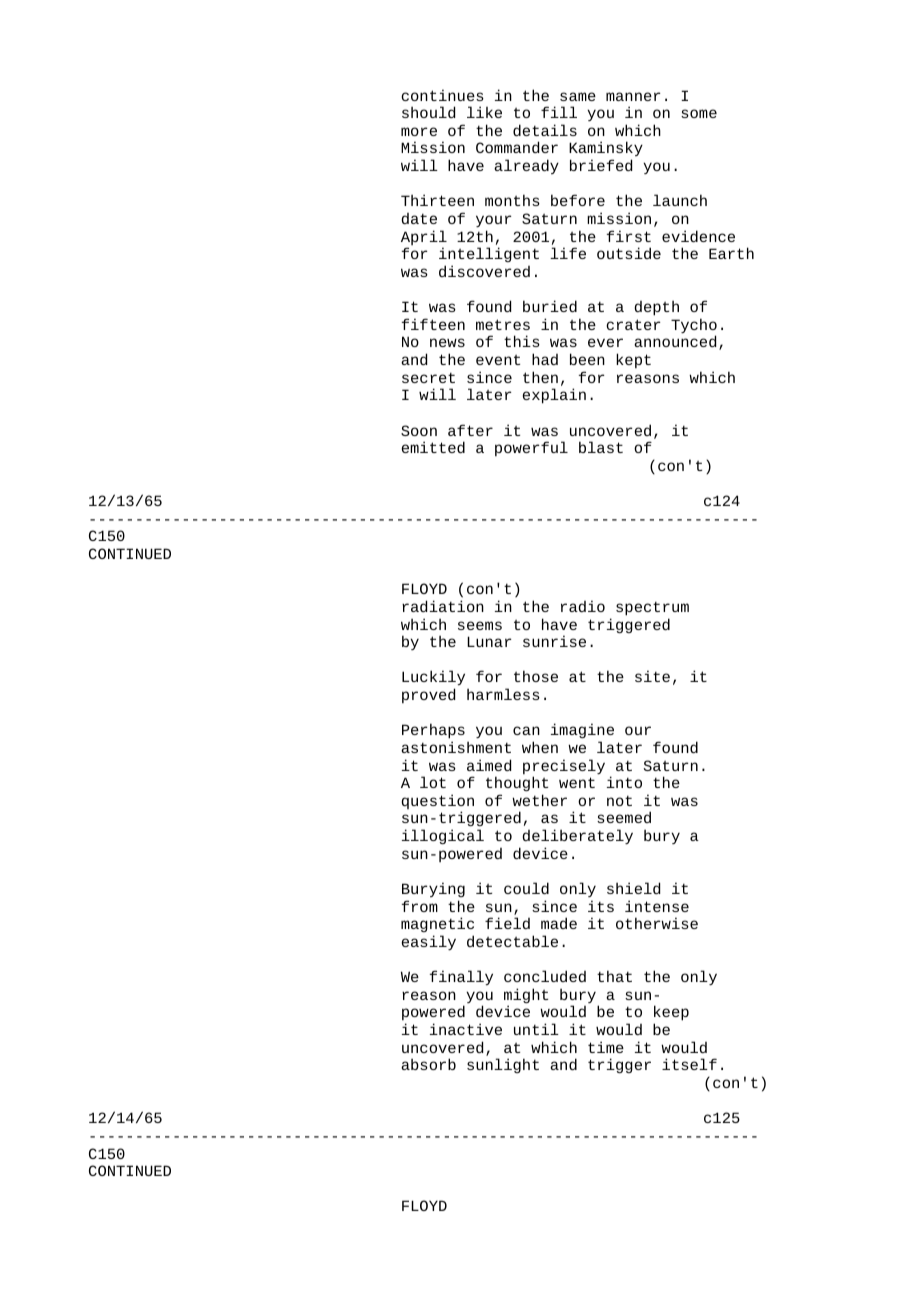 Image resolution: width=924 pixels, height=1308 pixels. I want to click on same, so click(578, 96).
